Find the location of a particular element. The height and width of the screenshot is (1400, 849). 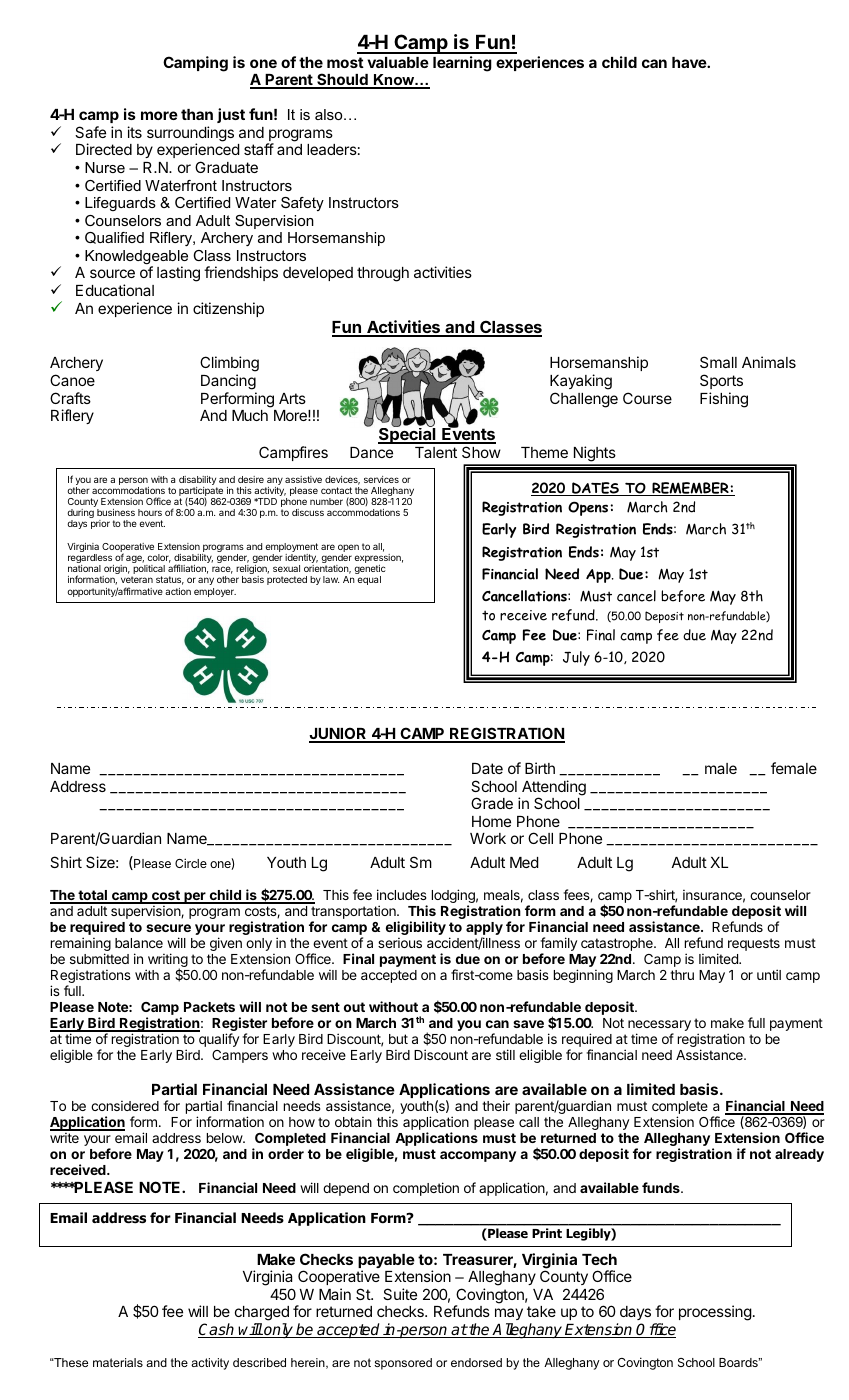

have is located at coordinates (690, 62).
